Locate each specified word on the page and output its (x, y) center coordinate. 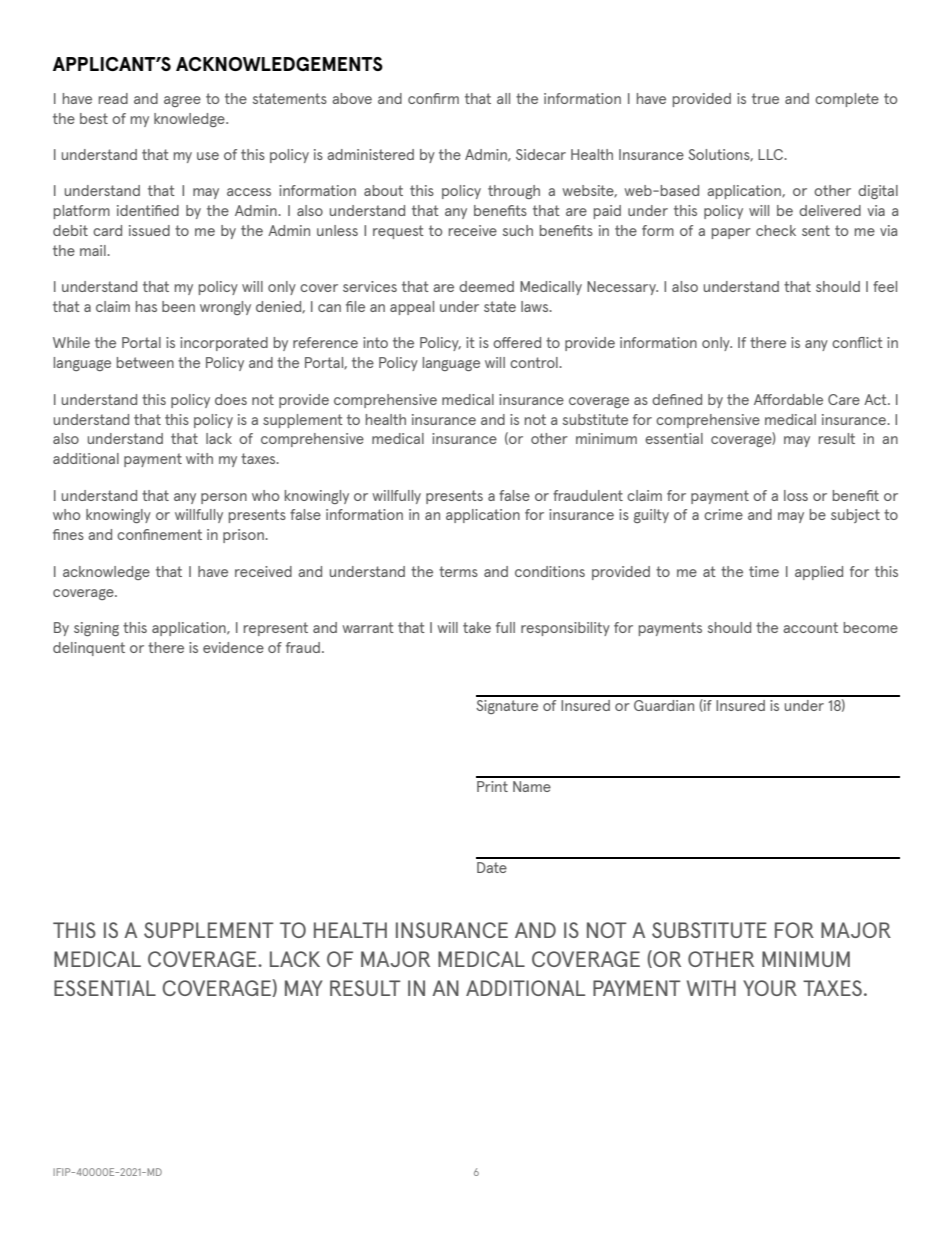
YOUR (770, 988)
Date (492, 867)
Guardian (664, 705)
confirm (433, 98)
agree (182, 101)
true (765, 98)
